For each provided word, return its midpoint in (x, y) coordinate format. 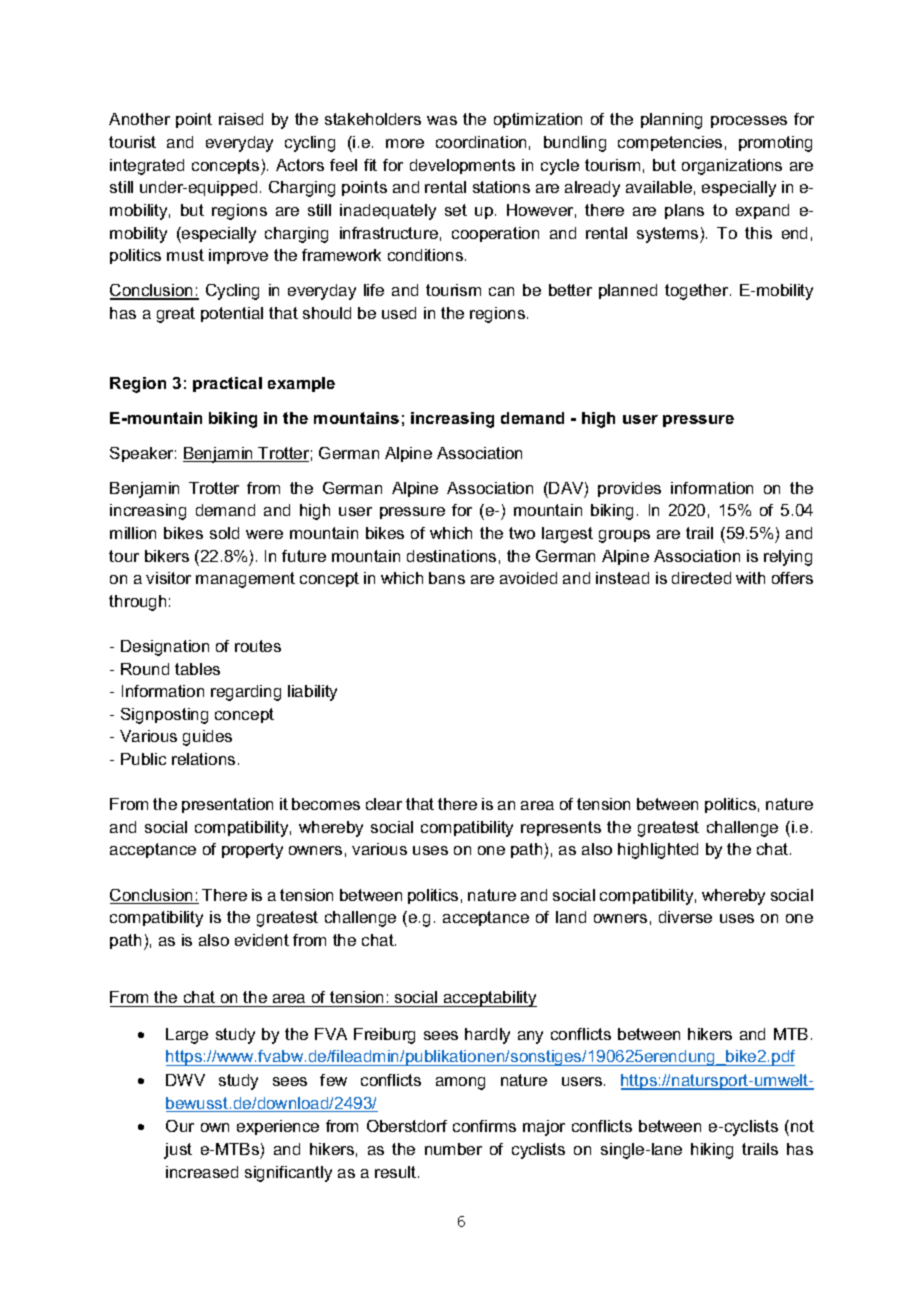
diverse (685, 917)
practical (227, 384)
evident (262, 940)
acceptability (489, 999)
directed (701, 578)
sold (224, 533)
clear (384, 804)
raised (241, 119)
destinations (451, 556)
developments (462, 166)
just (178, 1151)
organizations (732, 167)
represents (561, 828)
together (698, 292)
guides (207, 738)
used (399, 313)
